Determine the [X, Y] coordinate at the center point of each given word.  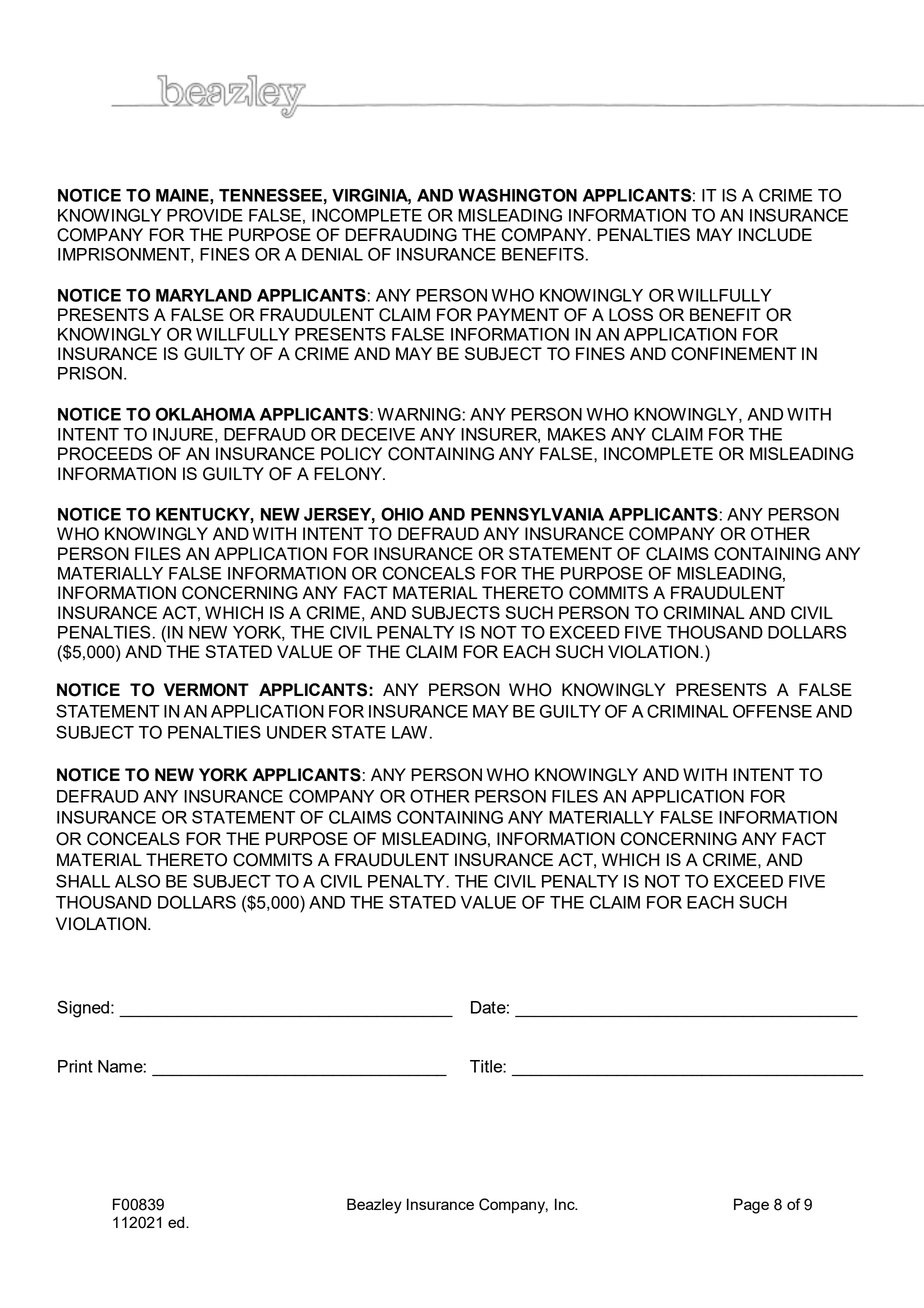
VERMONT [206, 690]
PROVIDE [205, 215]
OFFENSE [772, 711]
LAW [409, 732]
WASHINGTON [517, 195]
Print [75, 1066]
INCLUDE [775, 235]
